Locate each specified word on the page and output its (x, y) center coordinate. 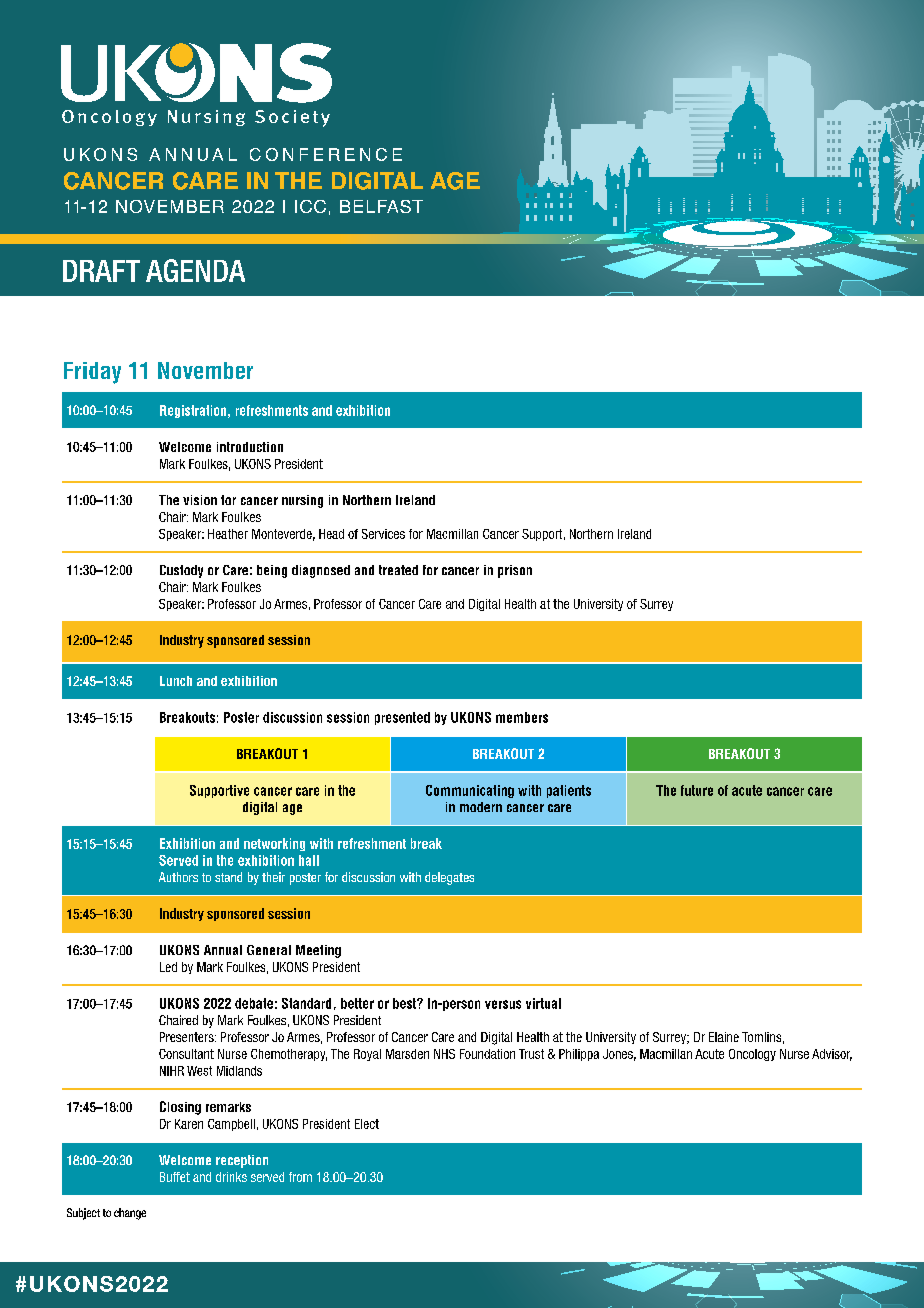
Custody (181, 571)
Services (383, 534)
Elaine (724, 1037)
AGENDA (195, 270)
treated (398, 570)
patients (569, 791)
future (697, 790)
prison (515, 571)
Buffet (175, 1177)
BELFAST (381, 206)
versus (503, 1004)
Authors (178, 877)
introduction (250, 447)
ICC (310, 206)
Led (168, 967)
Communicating (470, 791)
